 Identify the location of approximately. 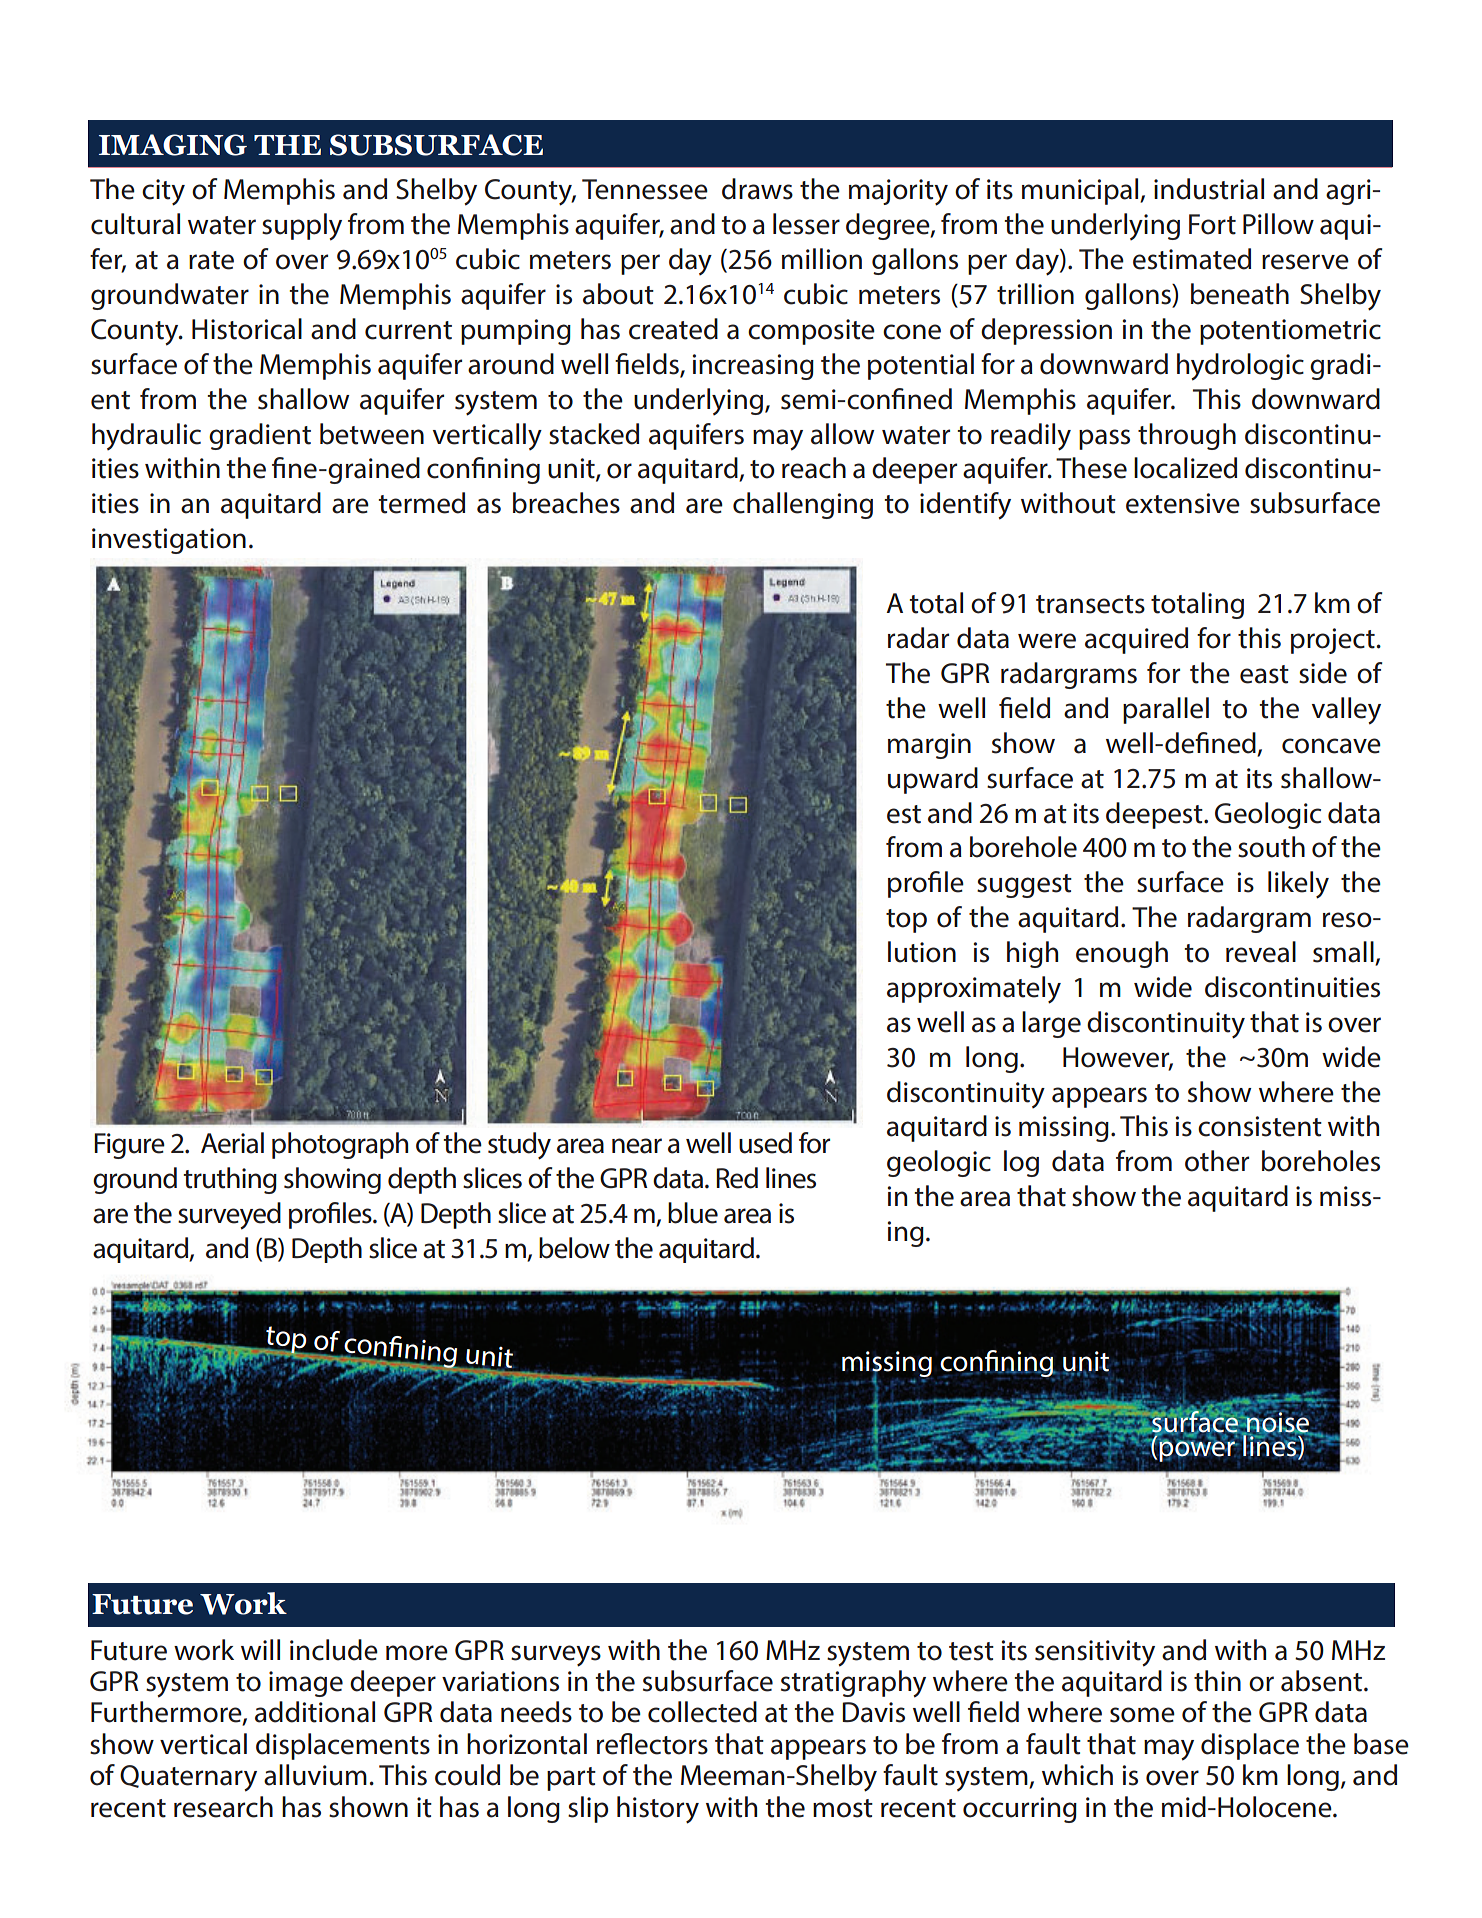
(974, 990).
